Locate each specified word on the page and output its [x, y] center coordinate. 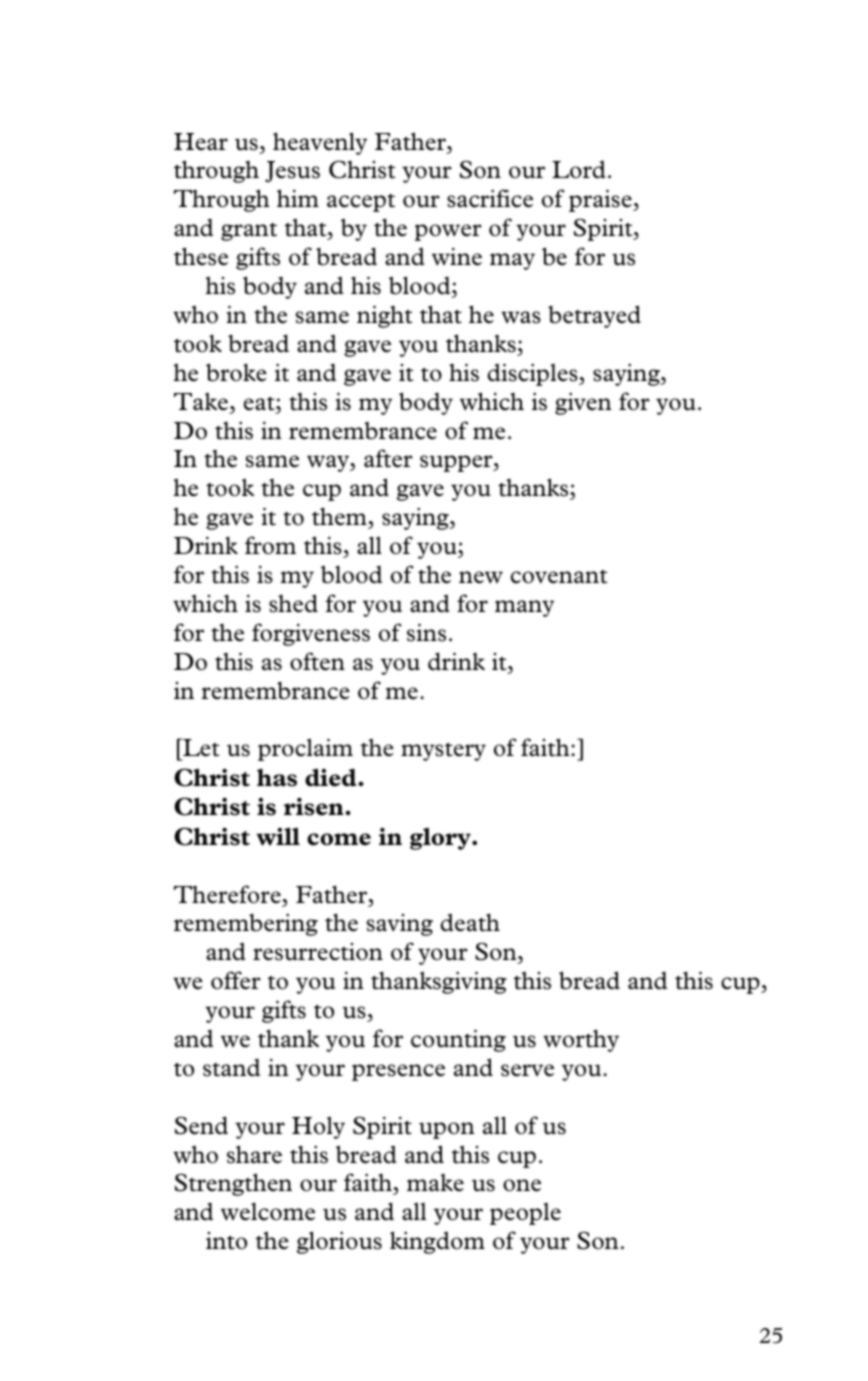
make [435, 1183]
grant [249, 232]
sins [426, 632]
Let [200, 747]
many [524, 608]
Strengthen [233, 1184]
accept [361, 203]
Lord [579, 169]
